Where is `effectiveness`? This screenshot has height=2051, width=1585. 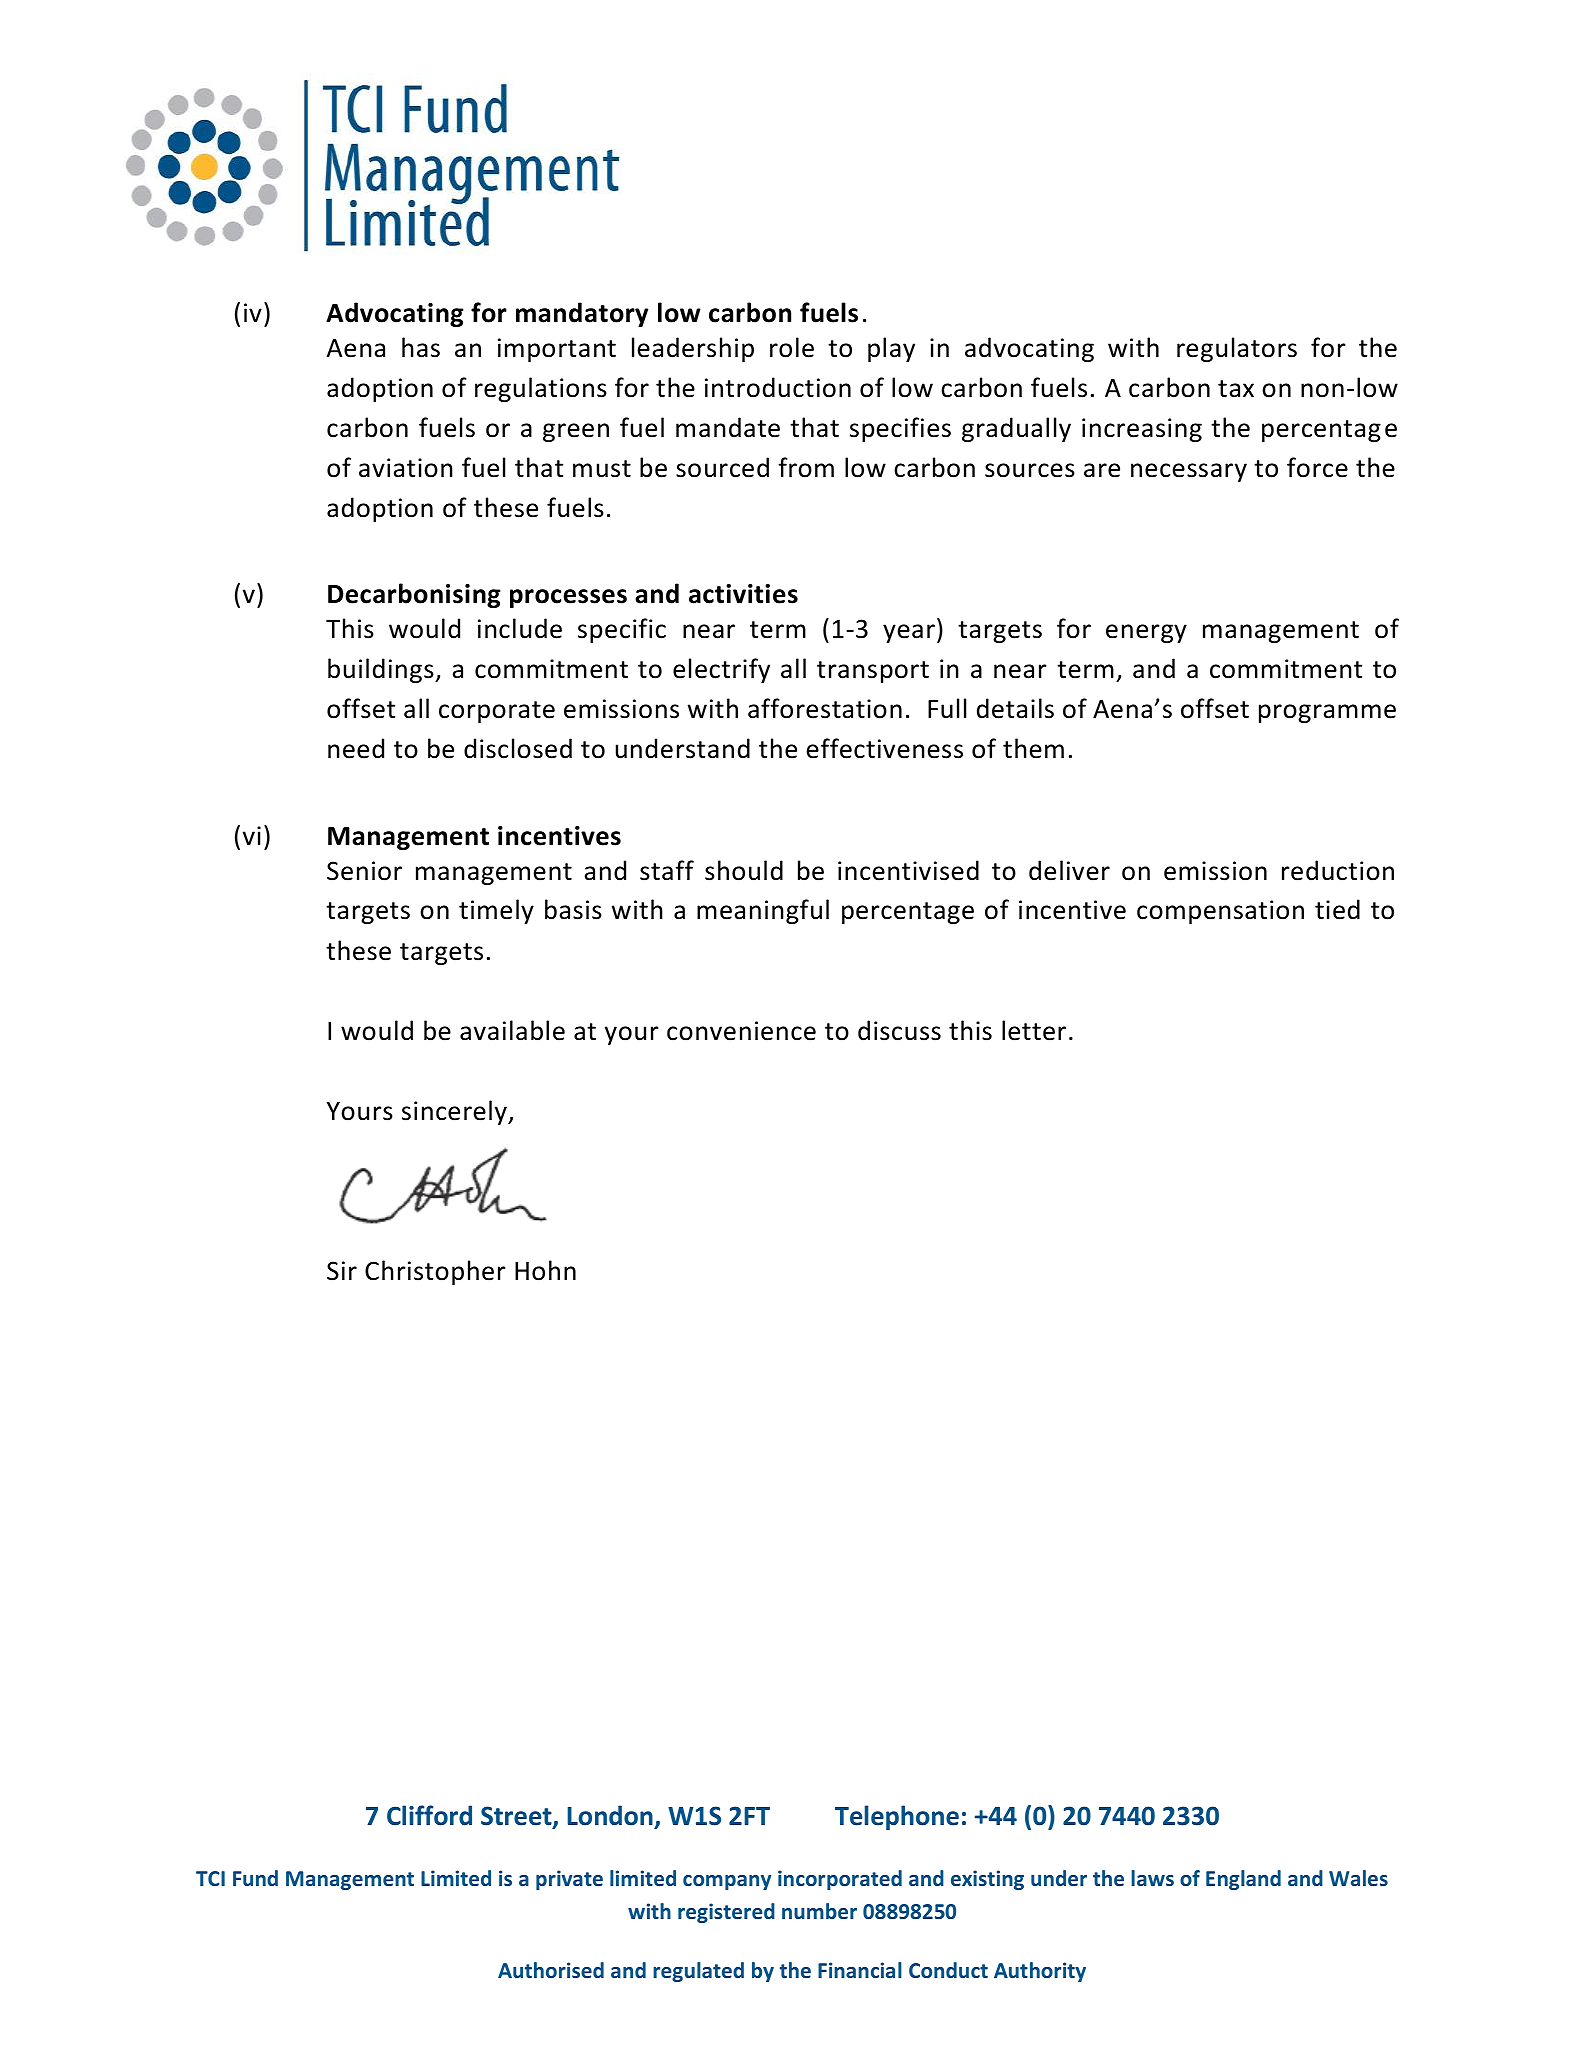 effectiveness is located at coordinates (885, 748).
